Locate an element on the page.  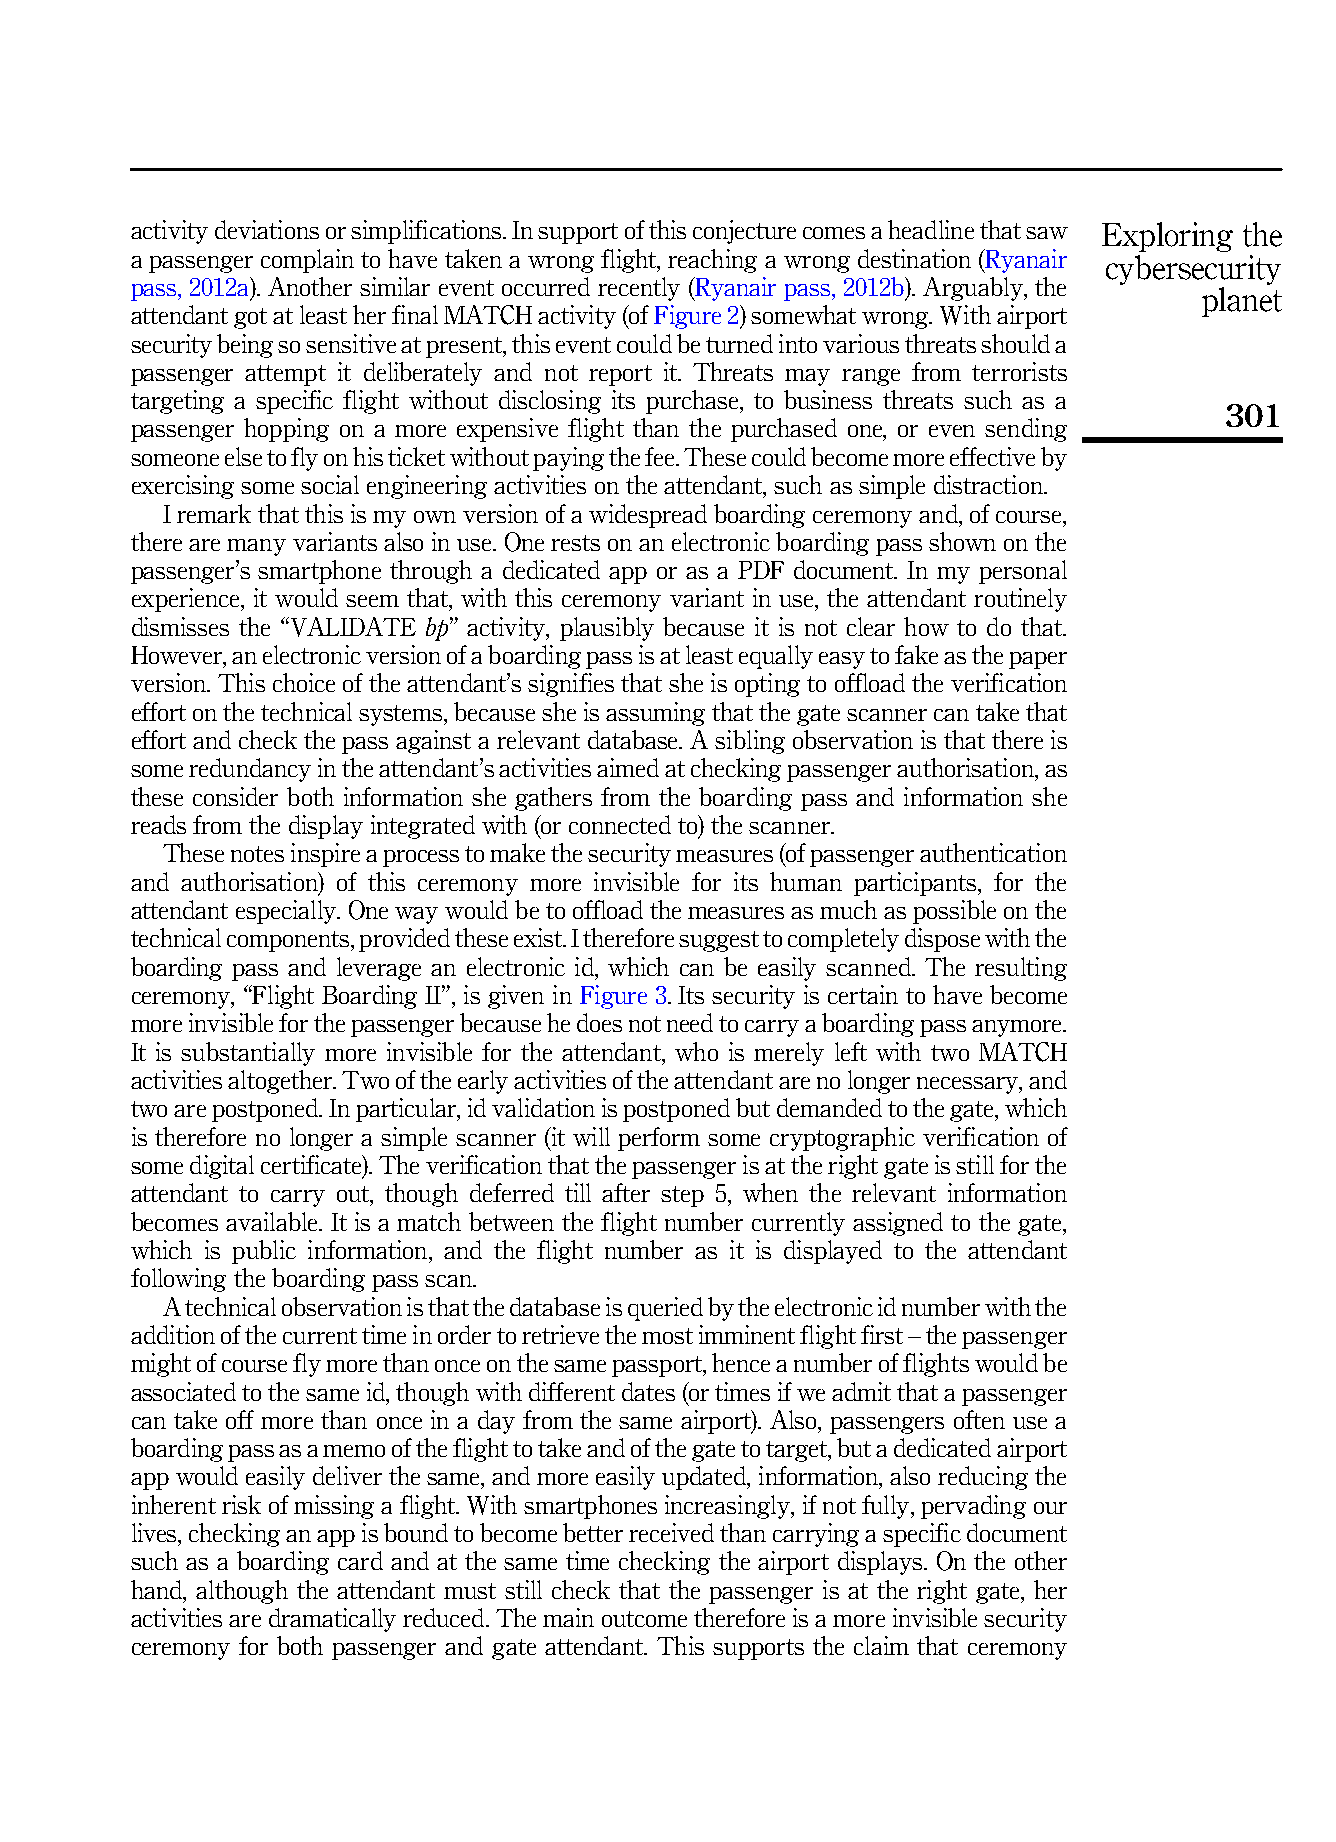
dramatically is located at coordinates (332, 1620).
